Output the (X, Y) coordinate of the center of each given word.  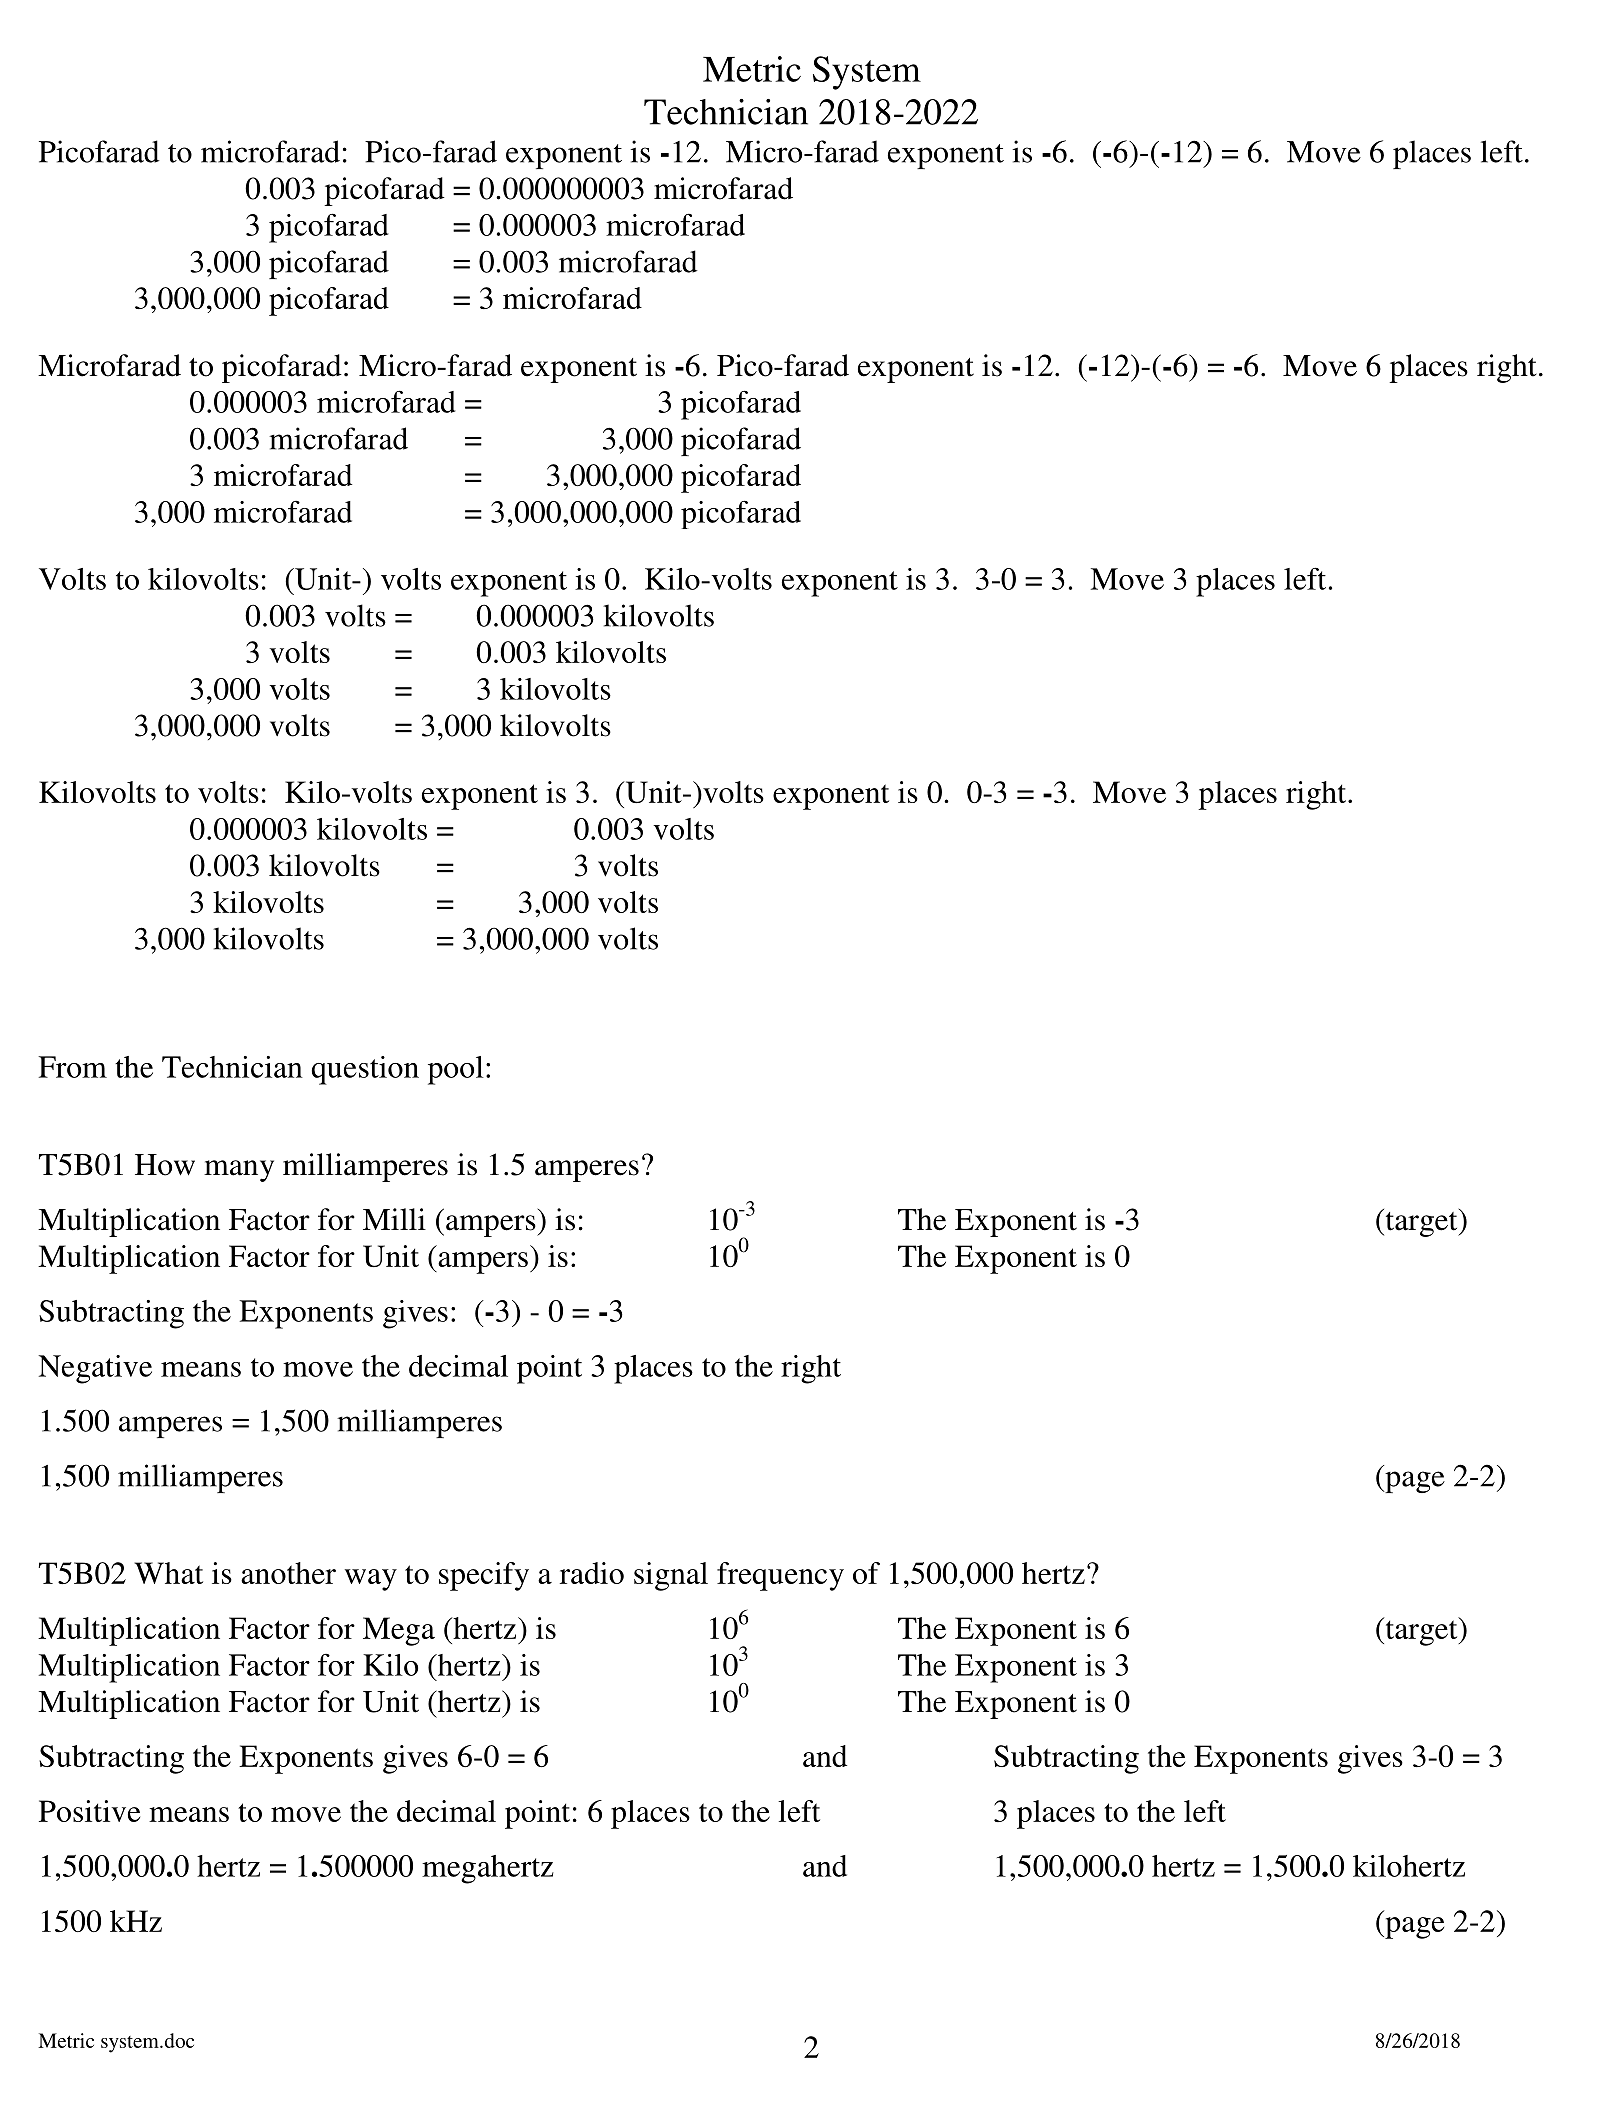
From (72, 1067)
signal (671, 1576)
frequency (780, 1576)
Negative (95, 1369)
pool (456, 1070)
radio (592, 1573)
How (165, 1165)
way (371, 1580)
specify (484, 1576)
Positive (89, 1811)
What (168, 1573)
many (239, 1171)
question (365, 1070)
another (288, 1573)
